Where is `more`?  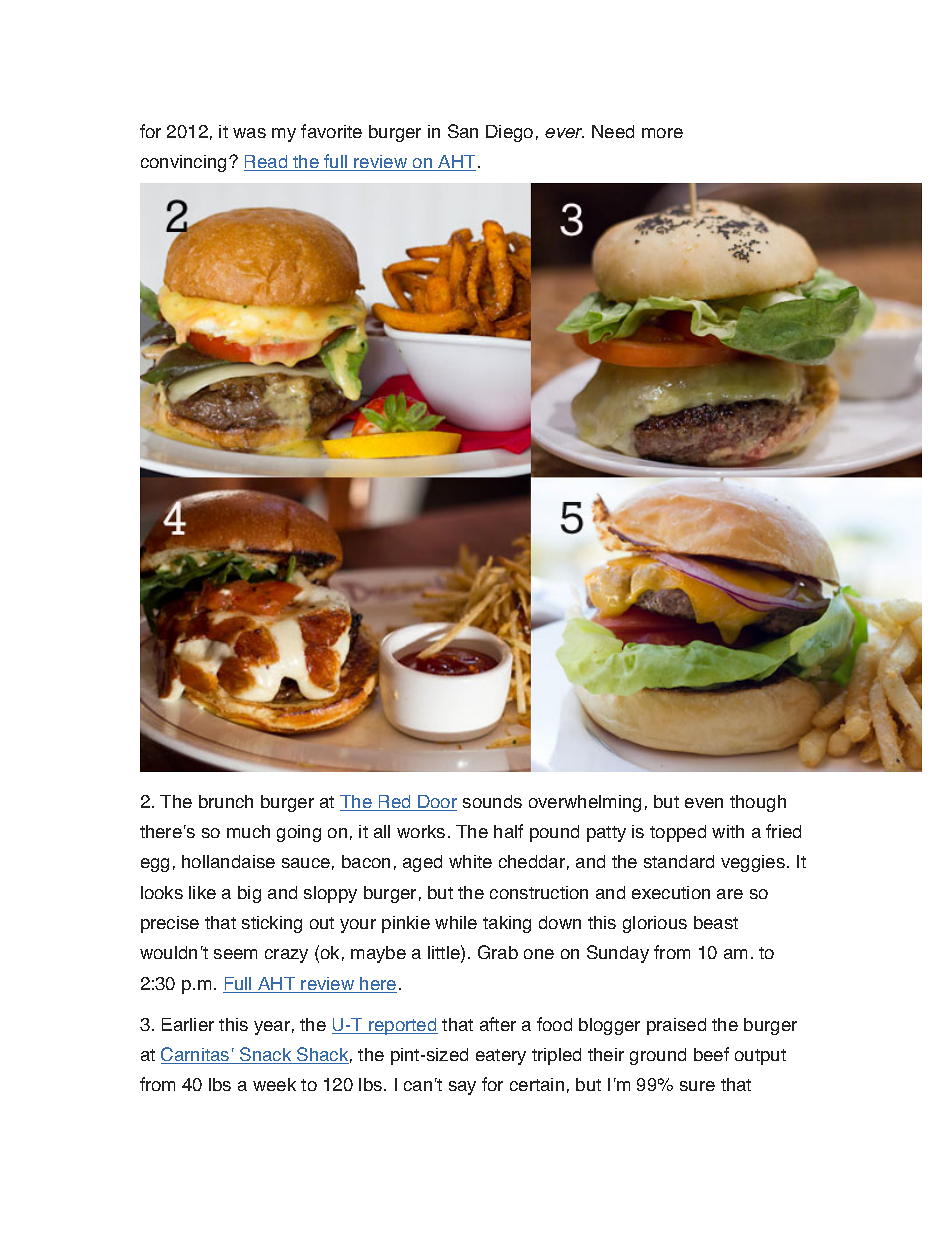 more is located at coordinates (662, 133).
